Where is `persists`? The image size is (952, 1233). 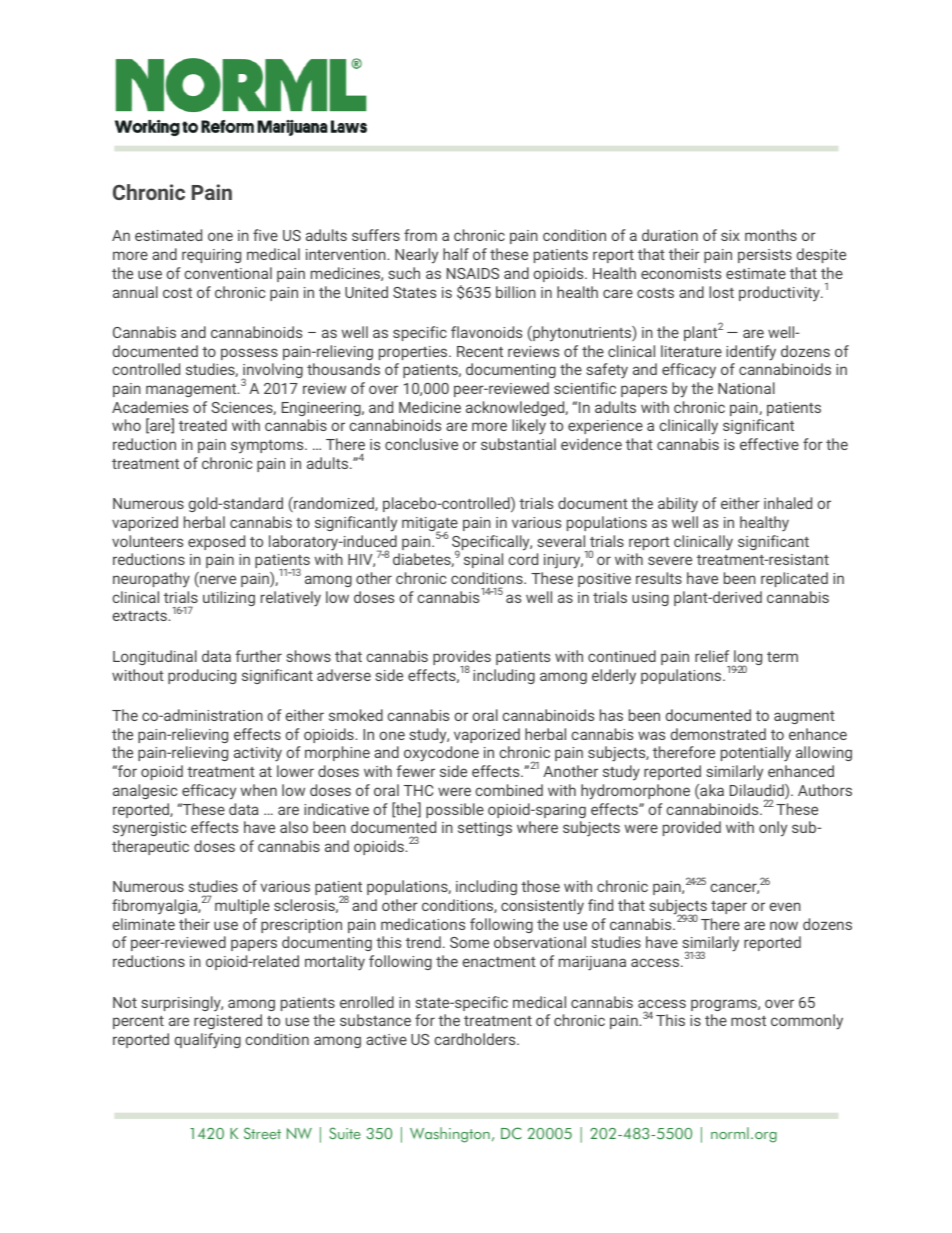
persists is located at coordinates (765, 256).
